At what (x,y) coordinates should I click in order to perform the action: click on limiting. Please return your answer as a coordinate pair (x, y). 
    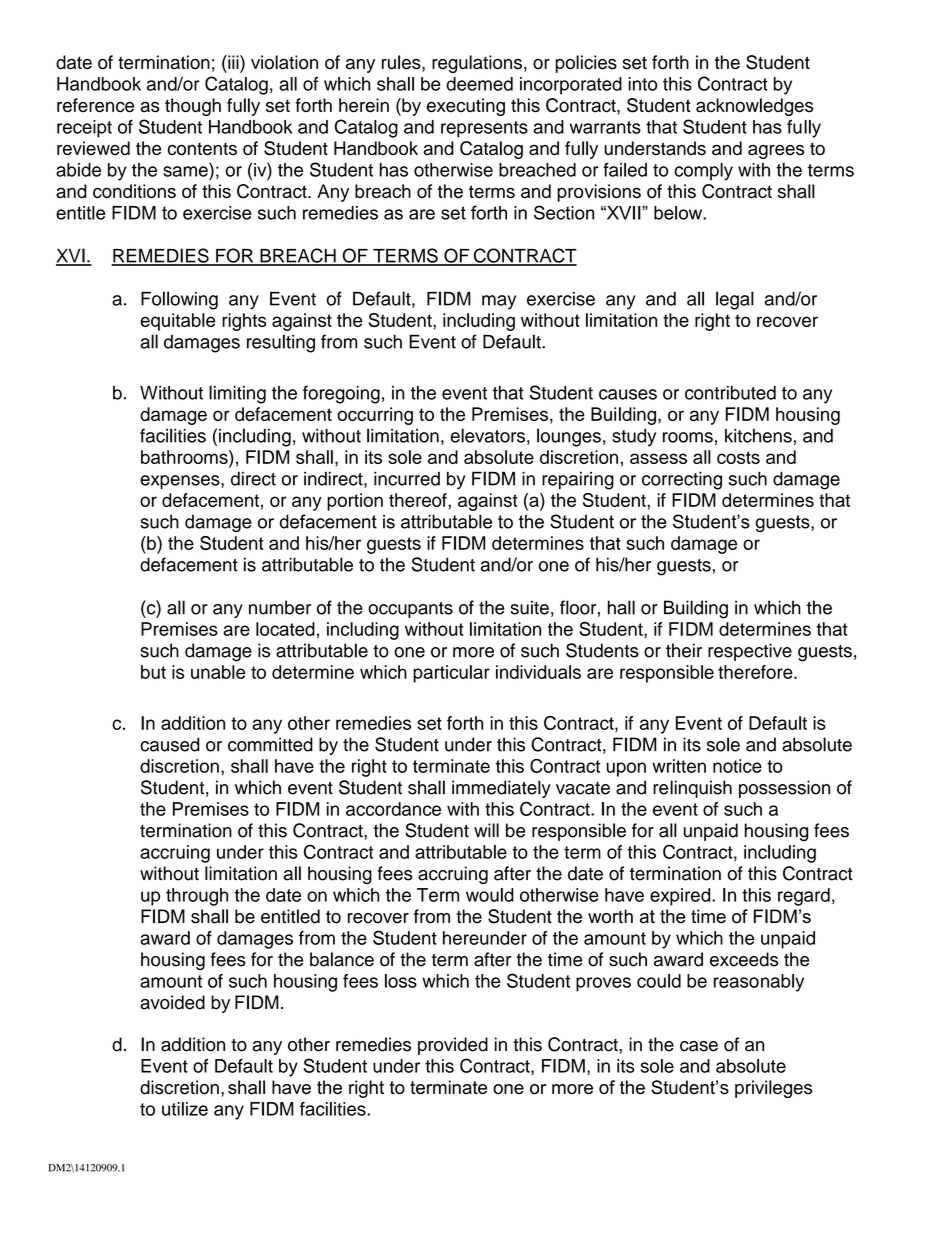
    Looking at the image, I should click on (237, 394).
